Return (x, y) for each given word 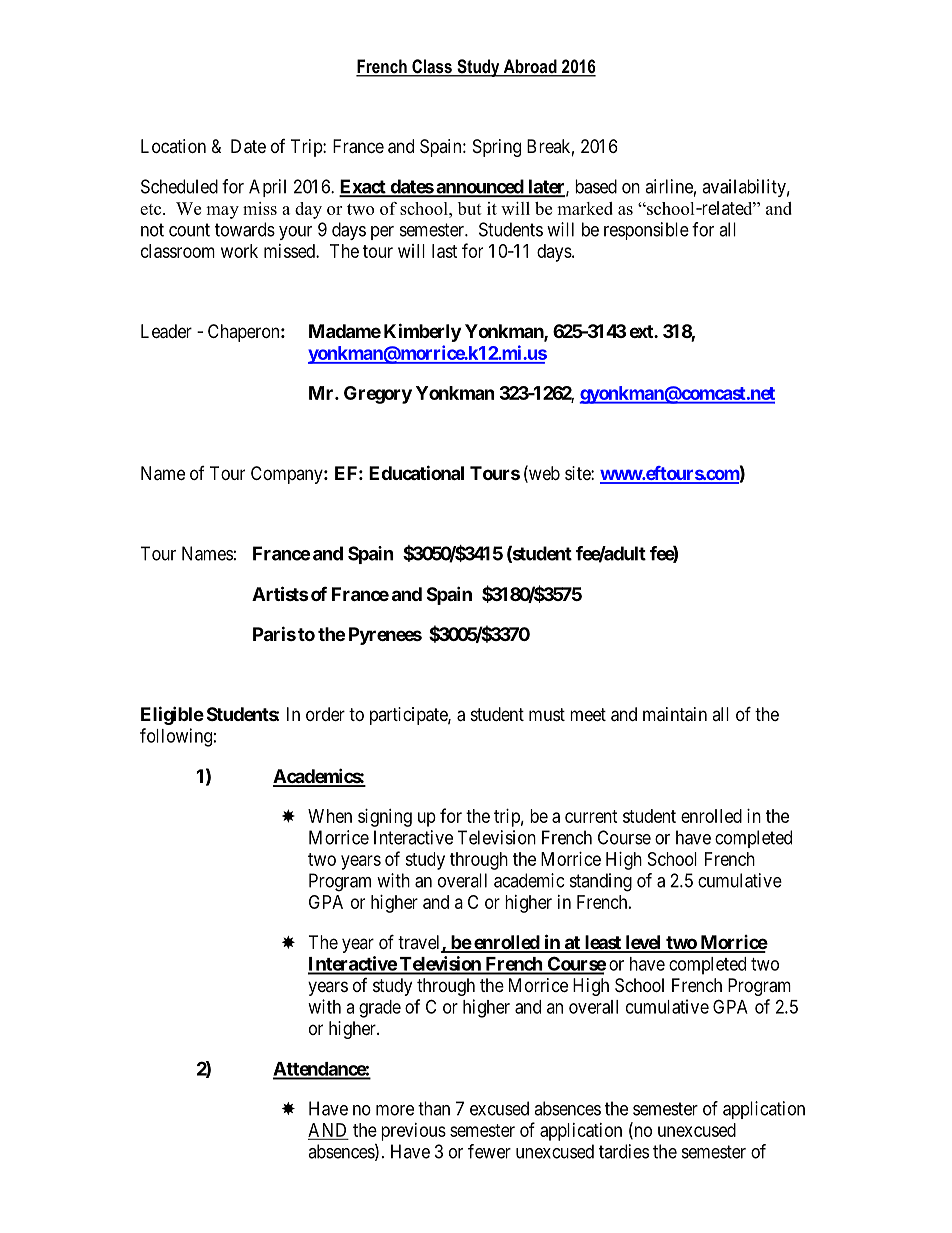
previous (413, 1132)
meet (588, 714)
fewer (489, 1151)
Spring (497, 148)
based (596, 186)
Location (173, 146)
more (395, 1110)
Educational (416, 472)
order (325, 714)
